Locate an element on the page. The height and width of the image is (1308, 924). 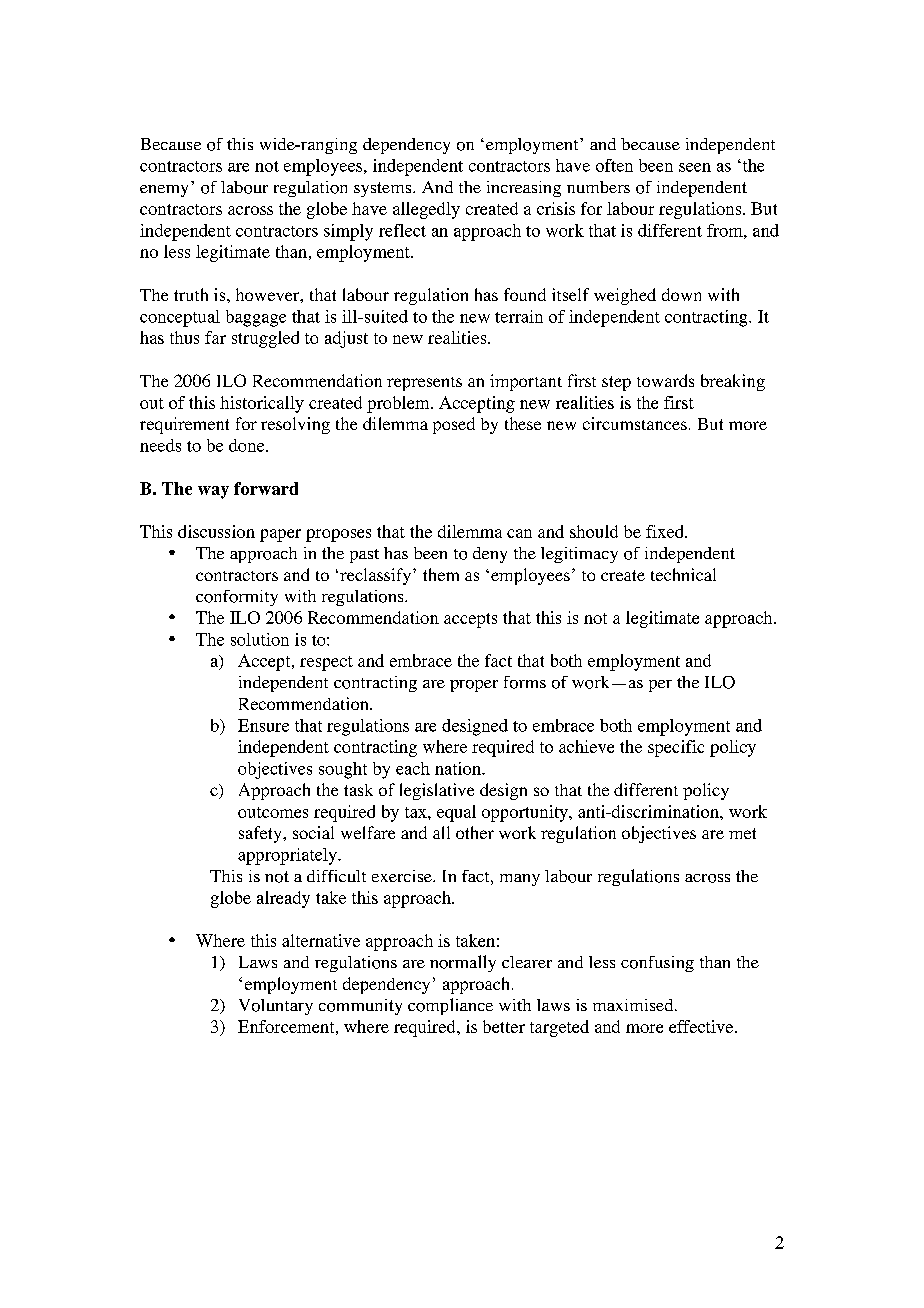
Voluntary is located at coordinates (276, 1007).
